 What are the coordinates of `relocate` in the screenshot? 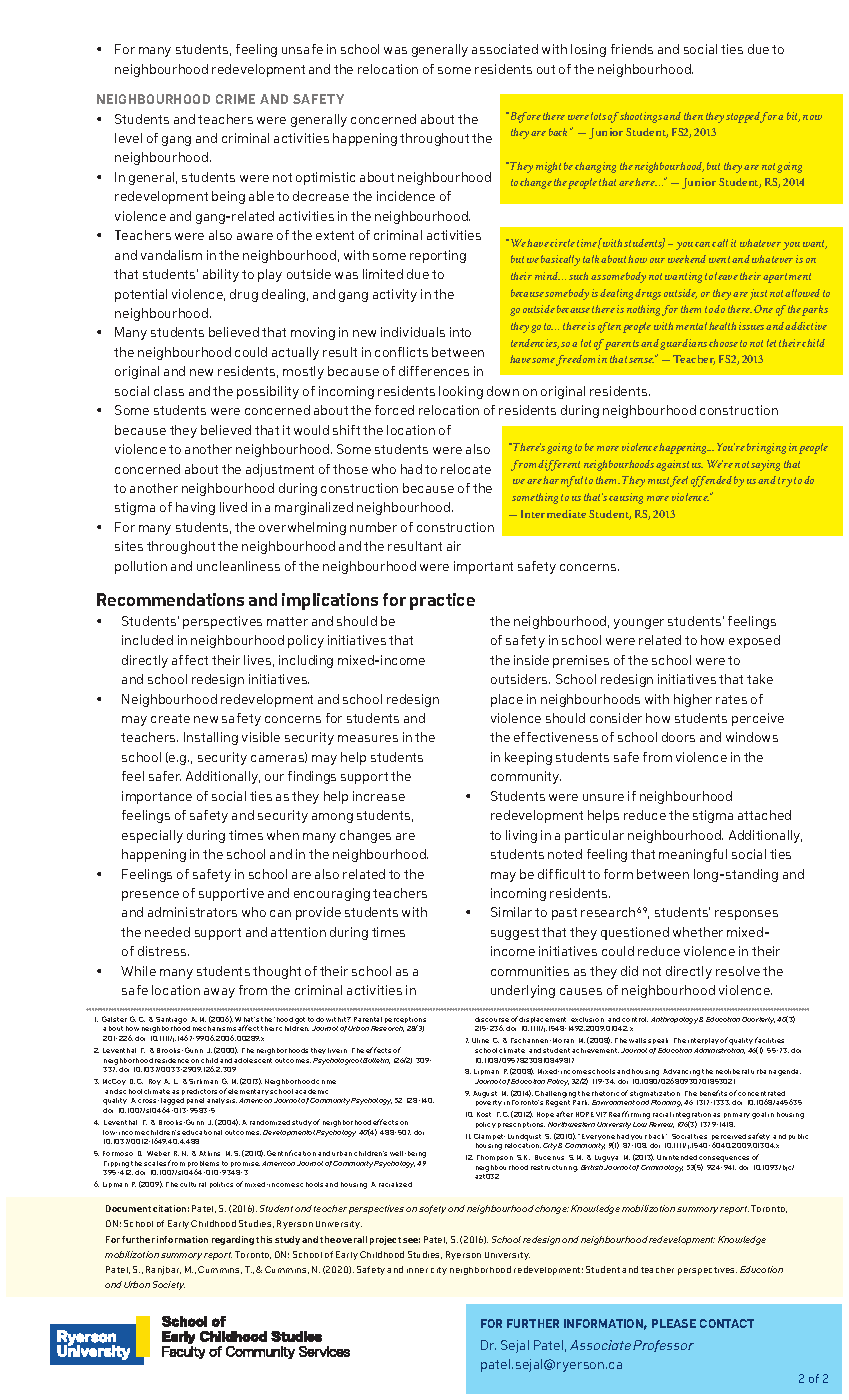 It's located at (466, 469).
